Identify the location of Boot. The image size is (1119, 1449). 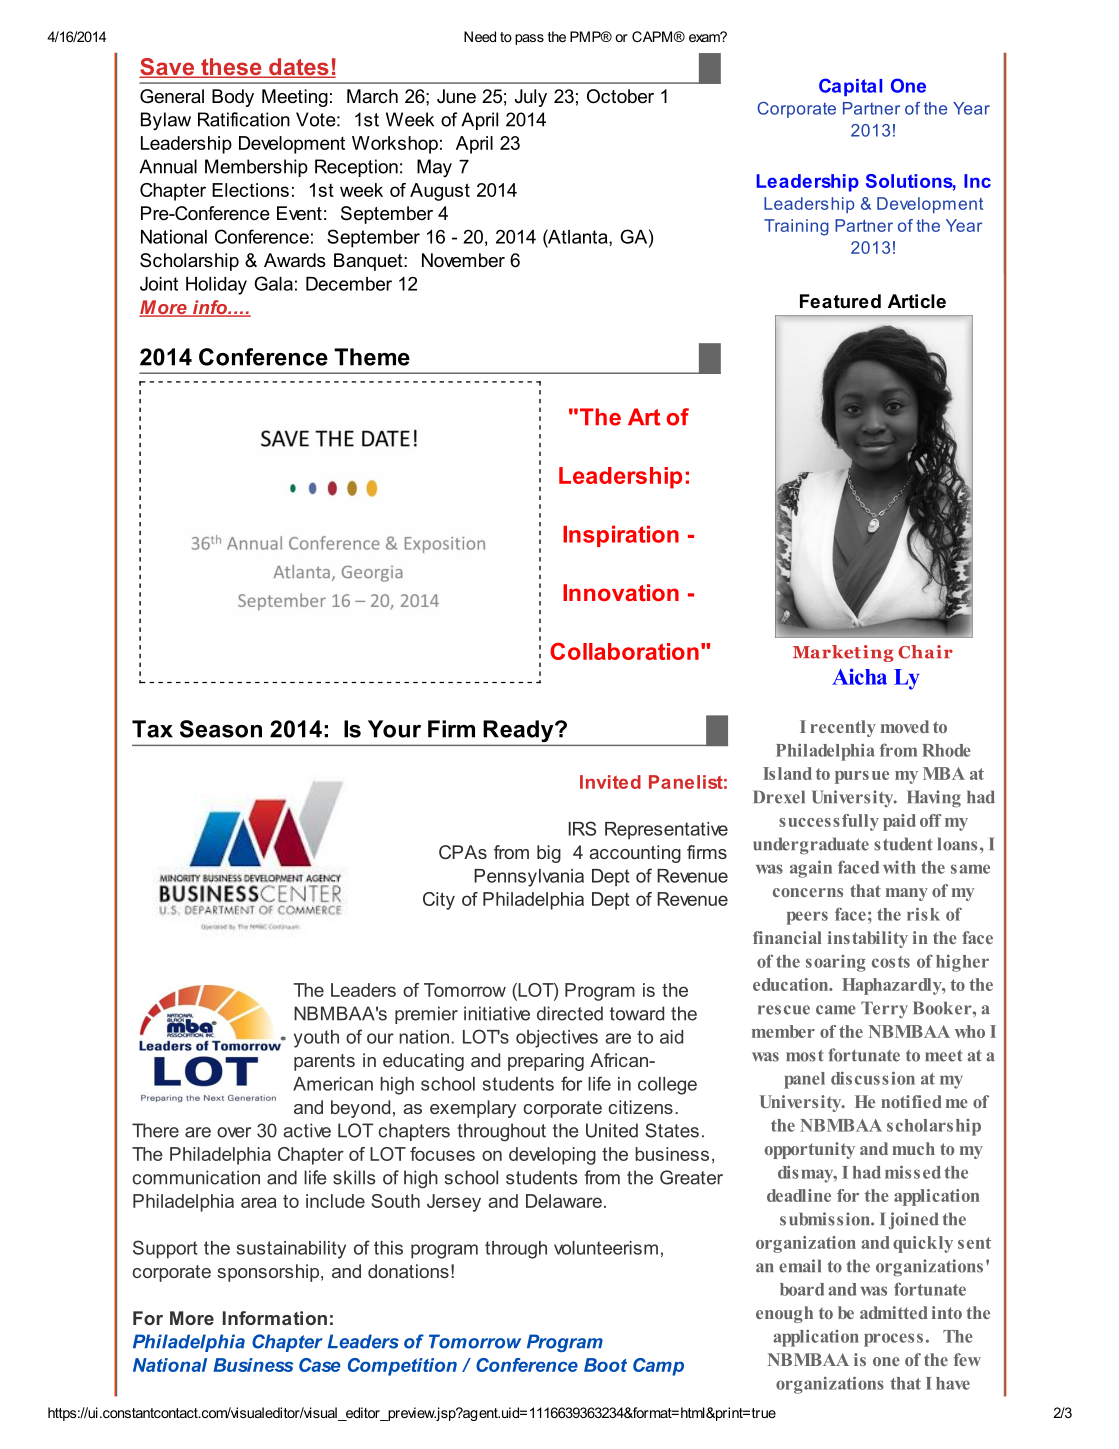
(605, 1365).
